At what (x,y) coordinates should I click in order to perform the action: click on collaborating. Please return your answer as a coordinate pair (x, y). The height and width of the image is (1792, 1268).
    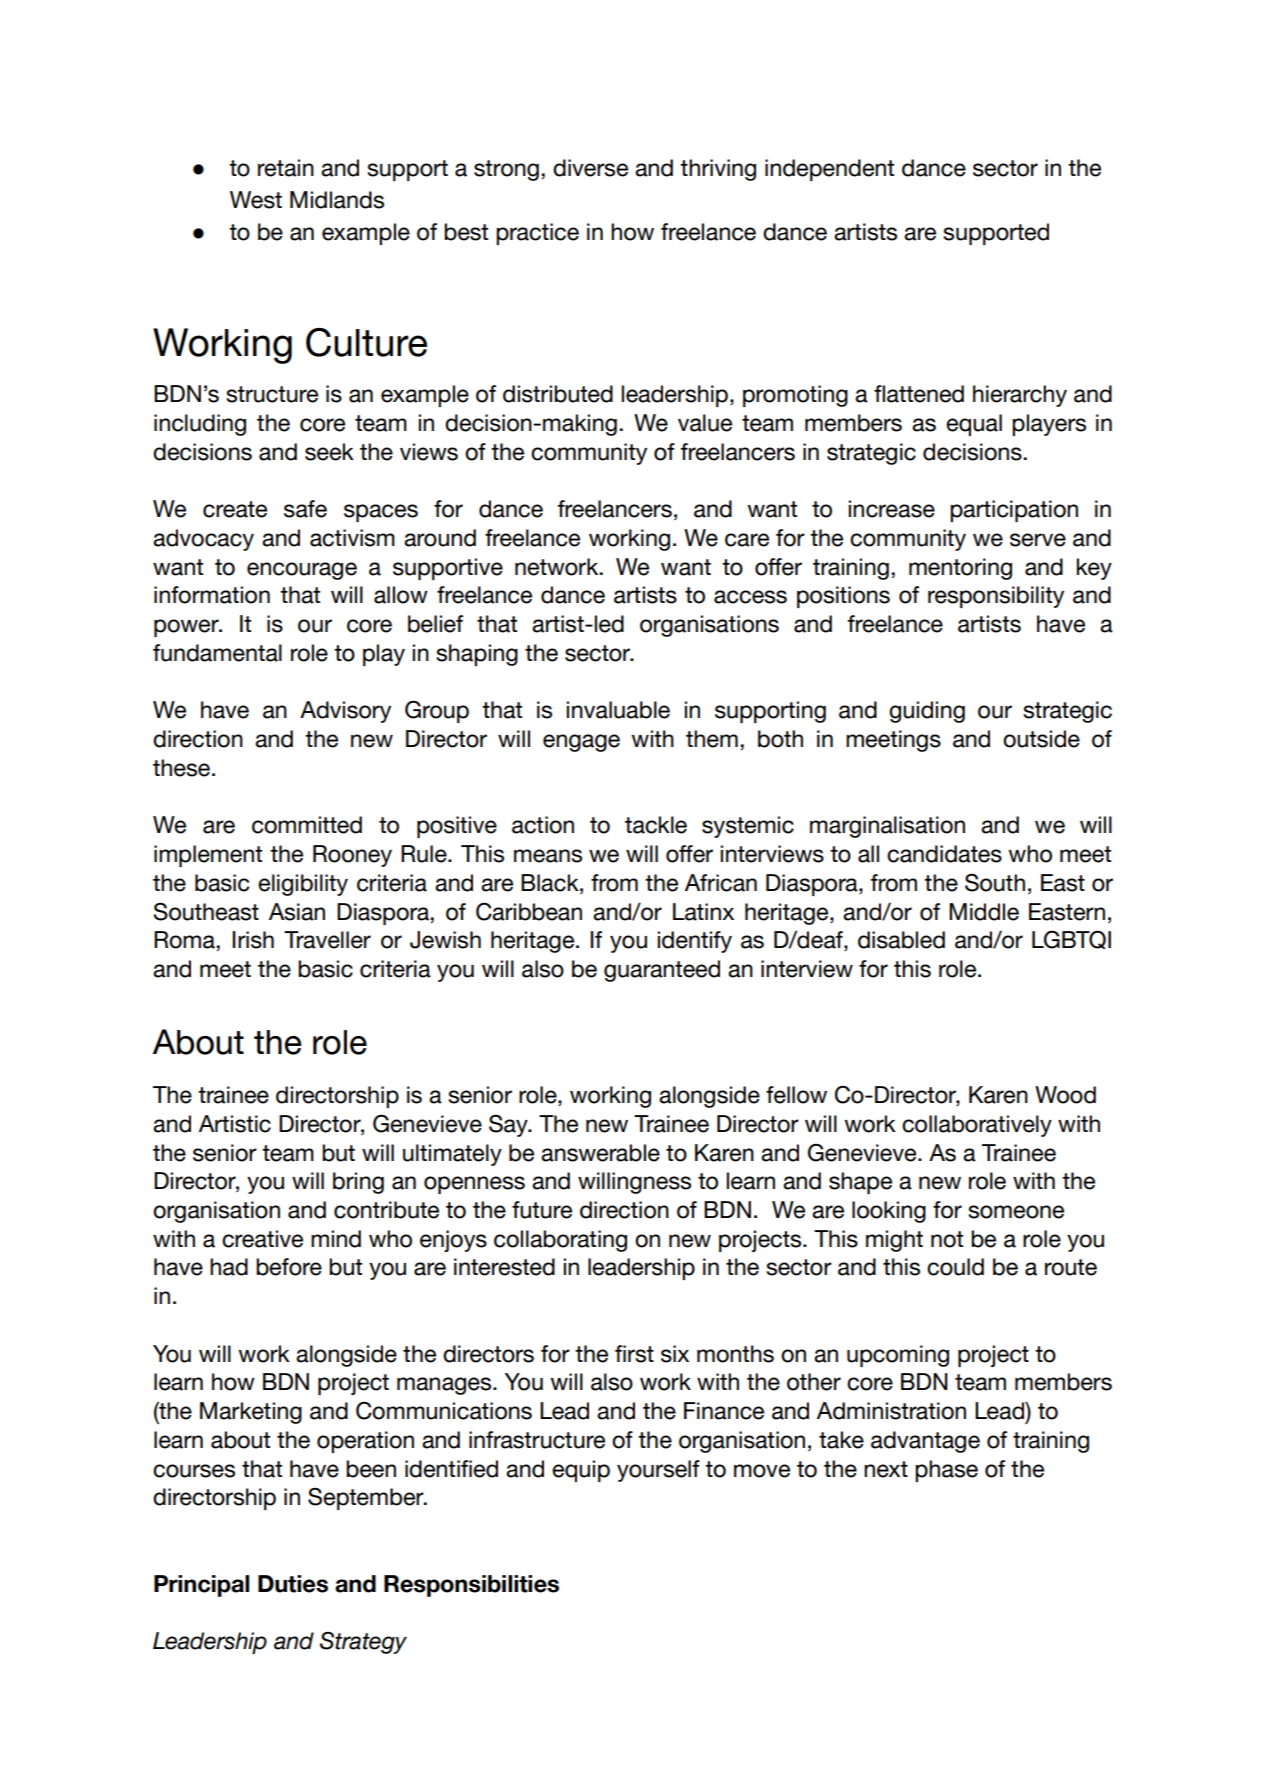
    Looking at the image, I should click on (560, 1241).
